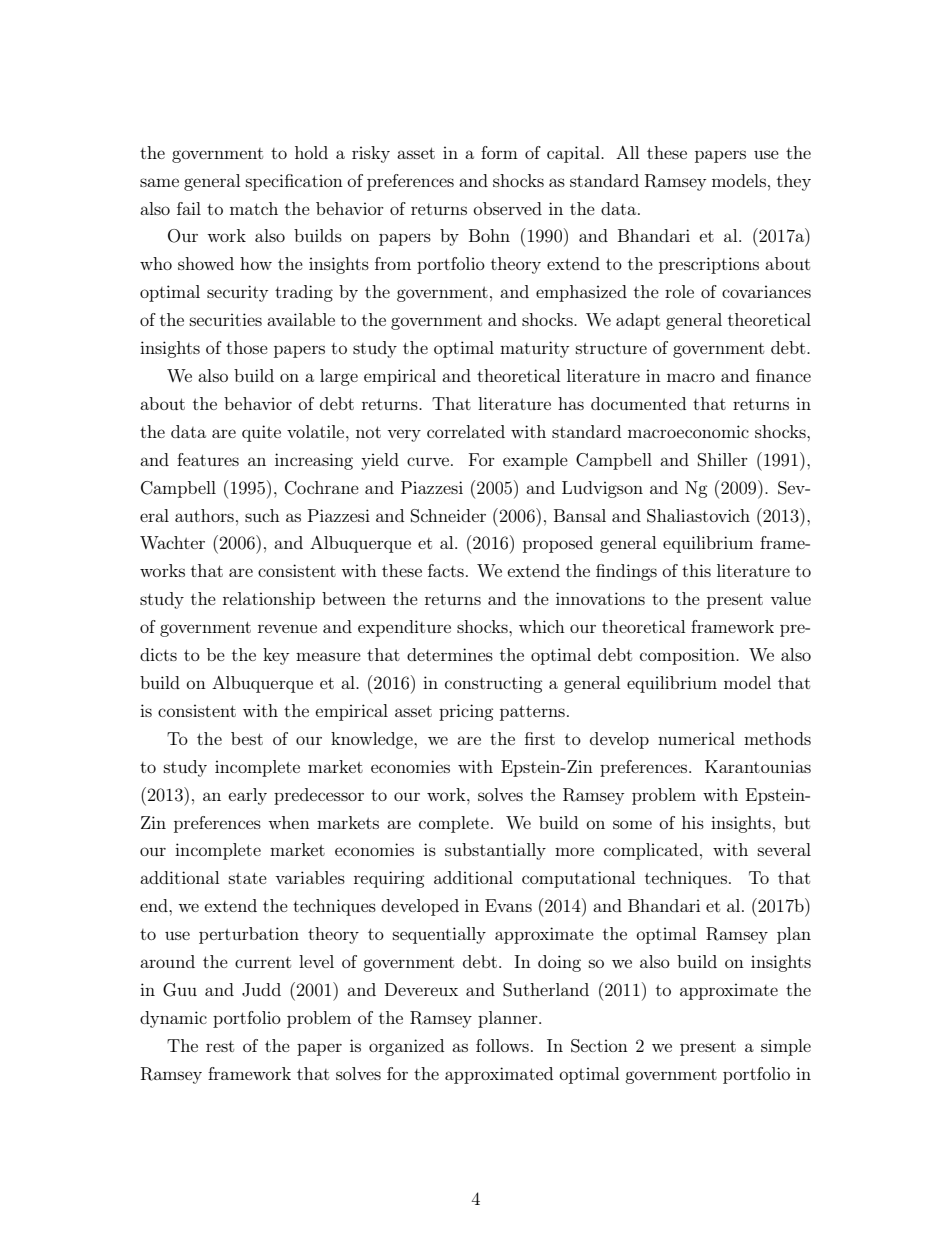  What do you see at coordinates (276, 656) in the document?
I see `key` at bounding box center [276, 656].
